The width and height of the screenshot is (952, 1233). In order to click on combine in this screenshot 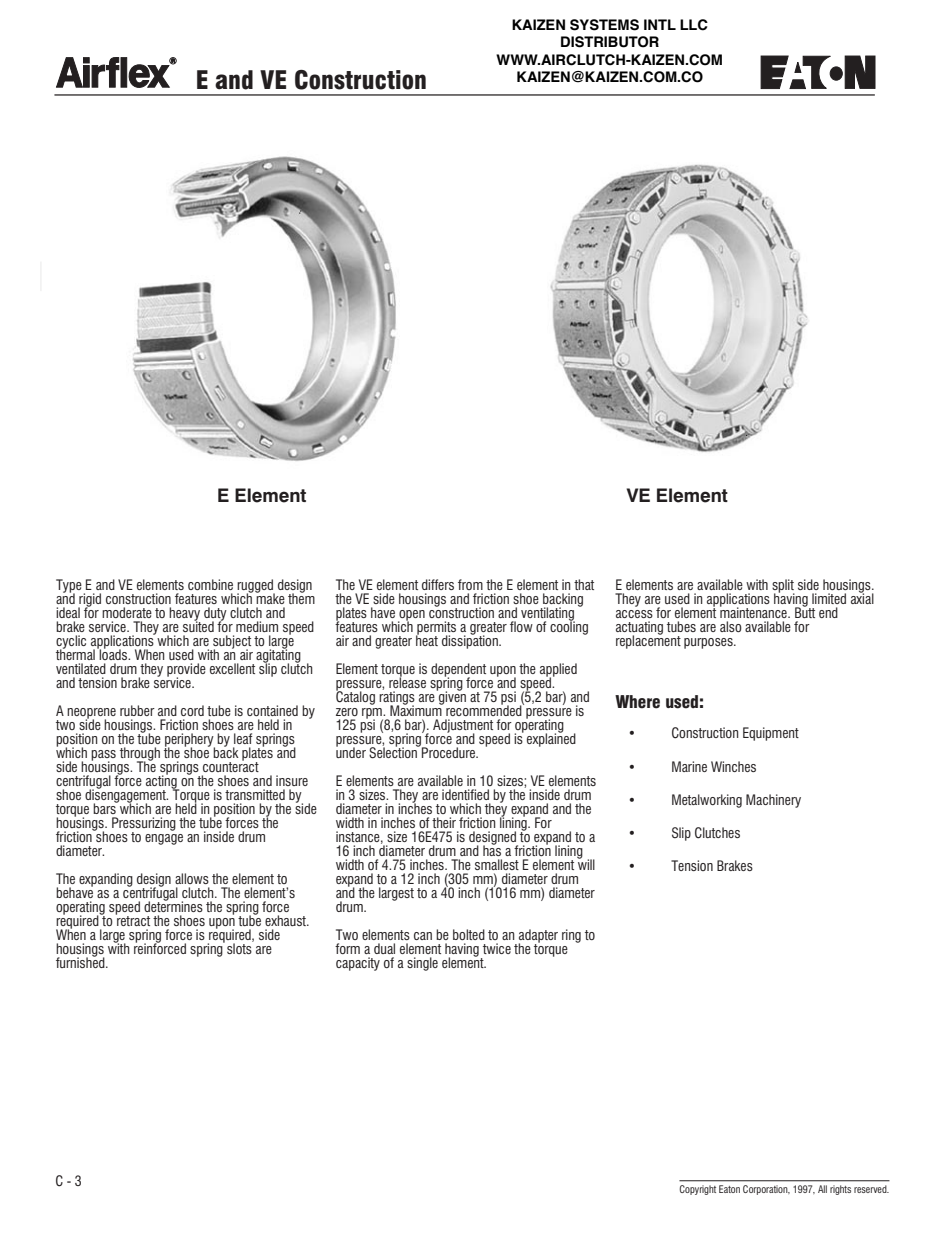, I will do `click(210, 584)`.
